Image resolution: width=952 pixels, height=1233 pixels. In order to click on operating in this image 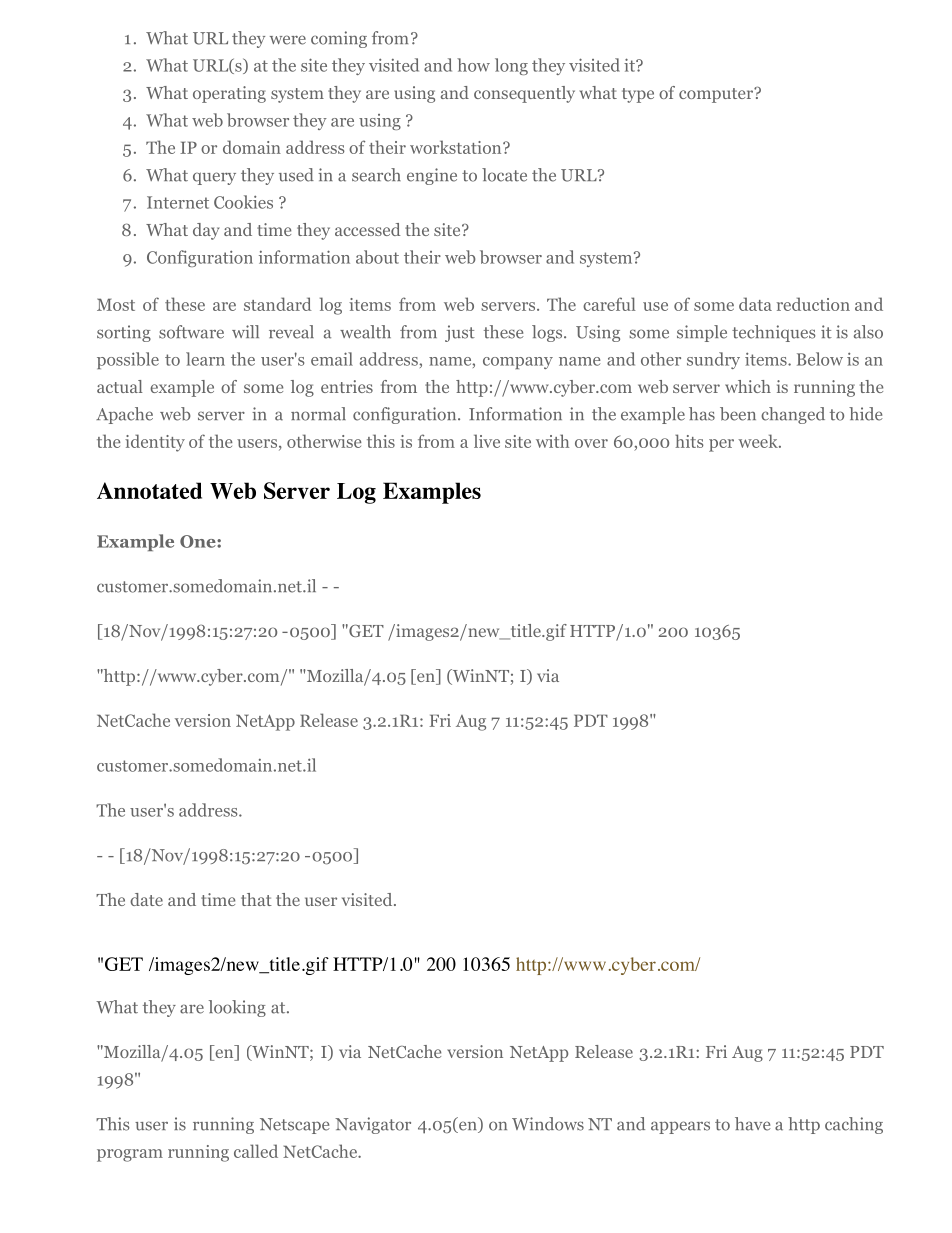, I will do `click(229, 94)`.
